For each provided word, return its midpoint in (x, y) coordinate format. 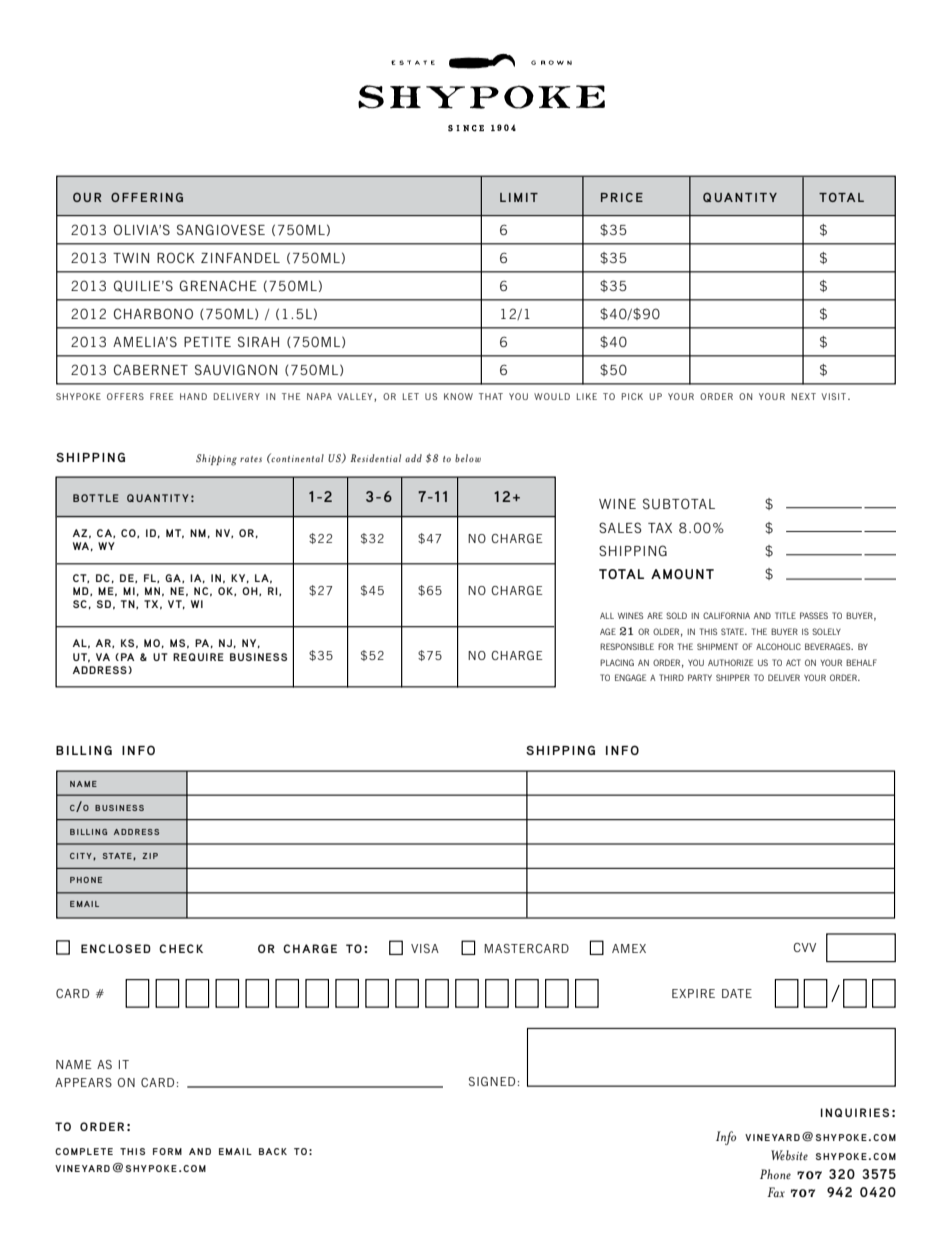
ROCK (176, 257)
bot (84, 498)
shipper (733, 677)
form (167, 1151)
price (622, 197)
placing (617, 662)
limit (519, 197)
